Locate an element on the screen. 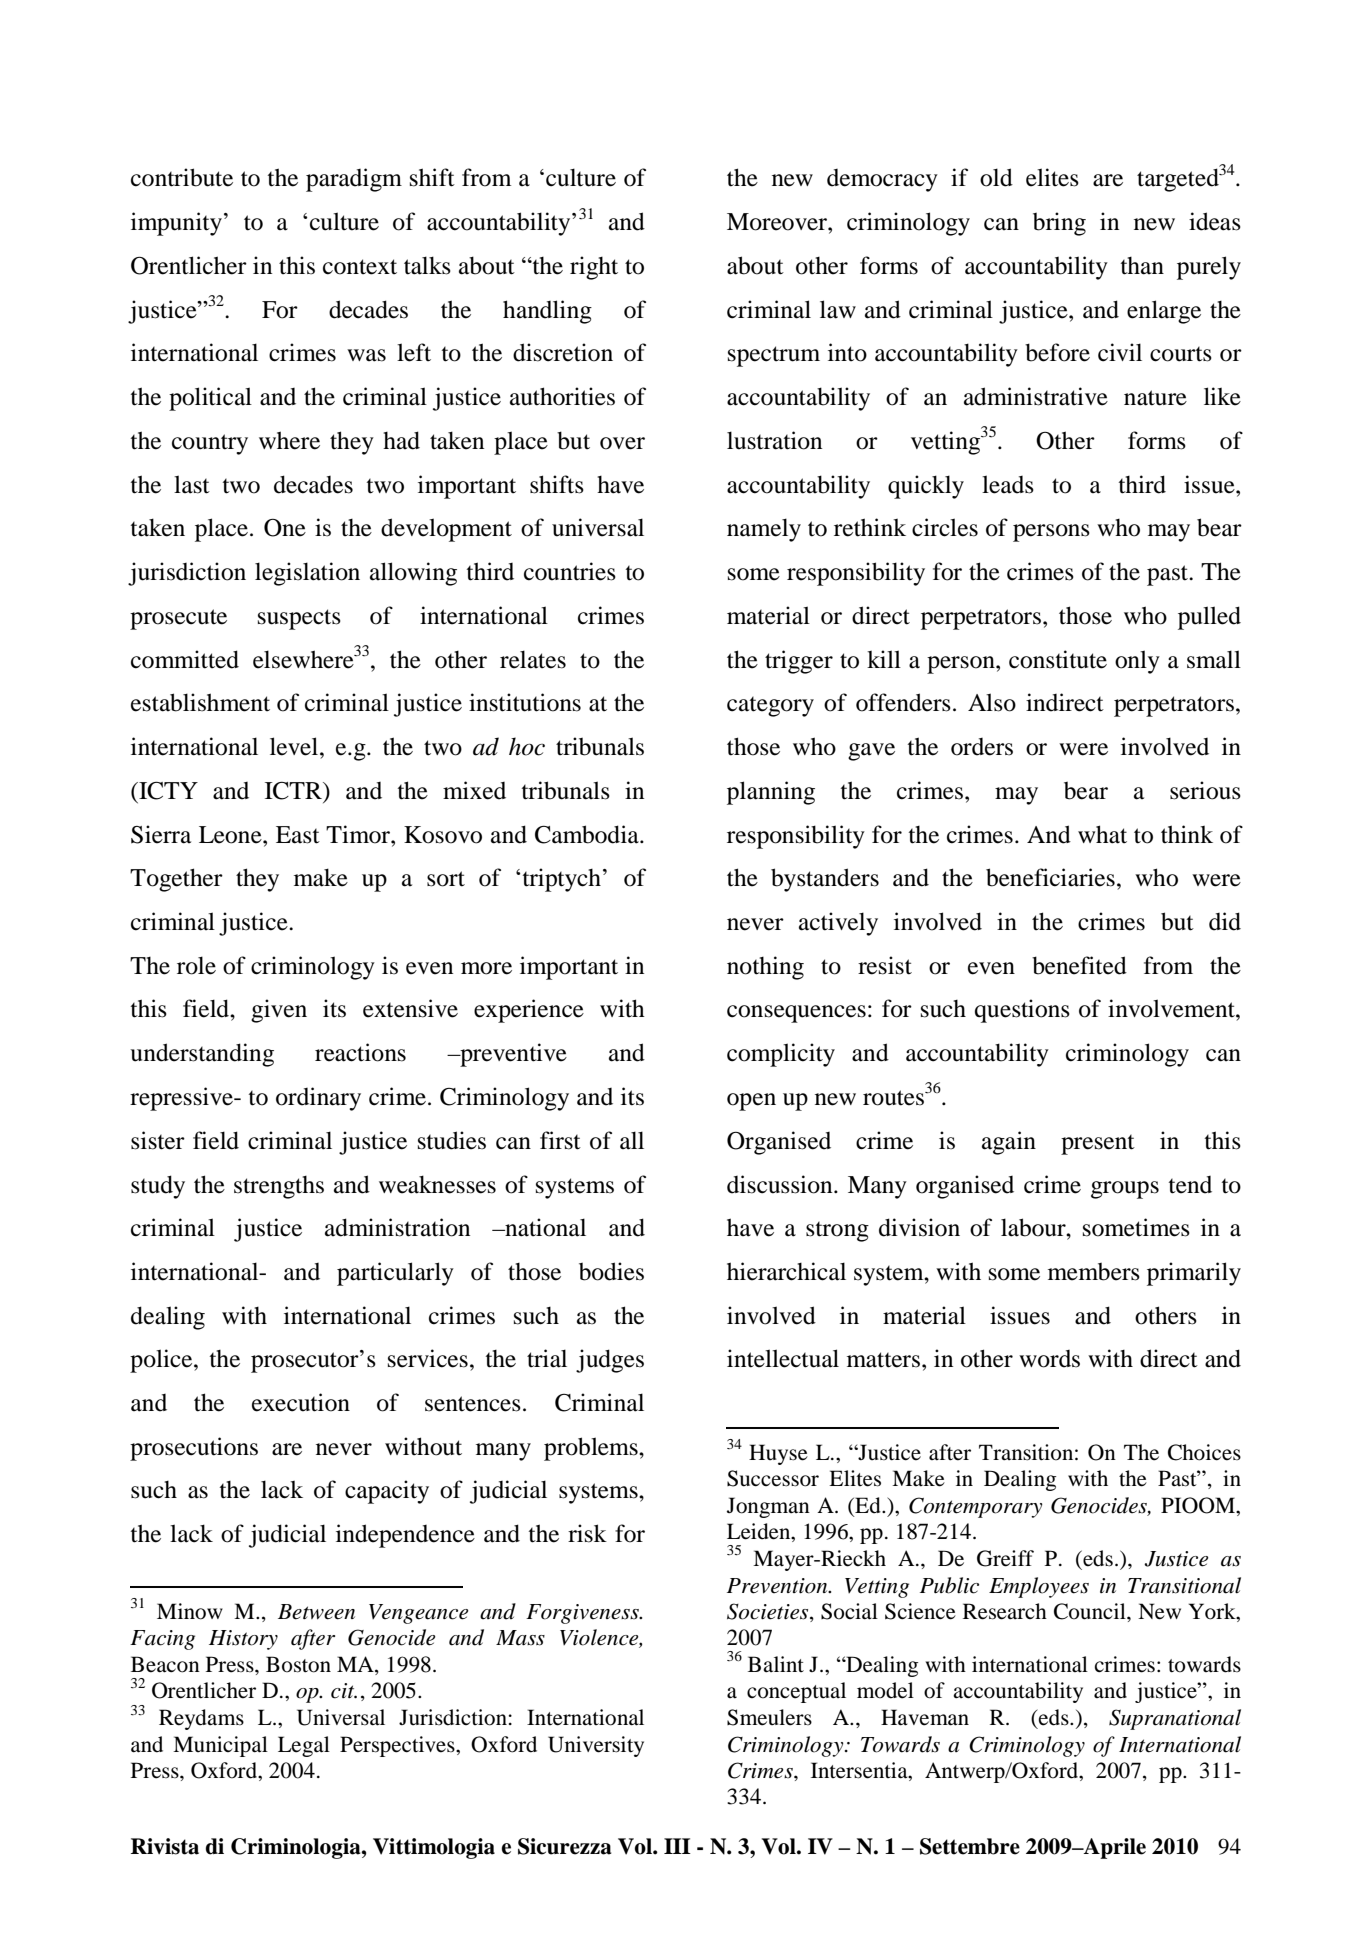  III is located at coordinates (677, 1846).
